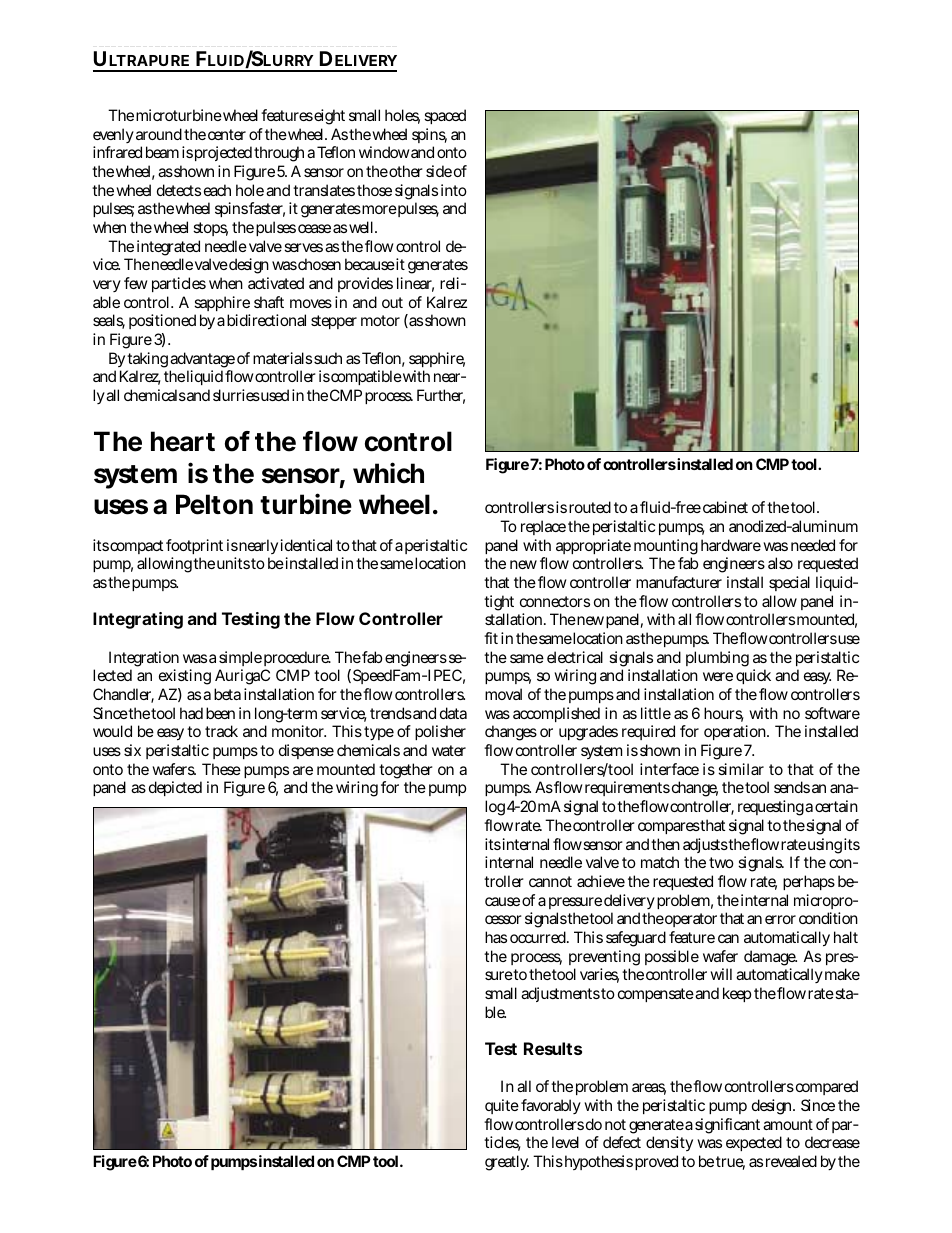 This document has width=952, height=1233. I want to click on expected, so click(754, 1143).
